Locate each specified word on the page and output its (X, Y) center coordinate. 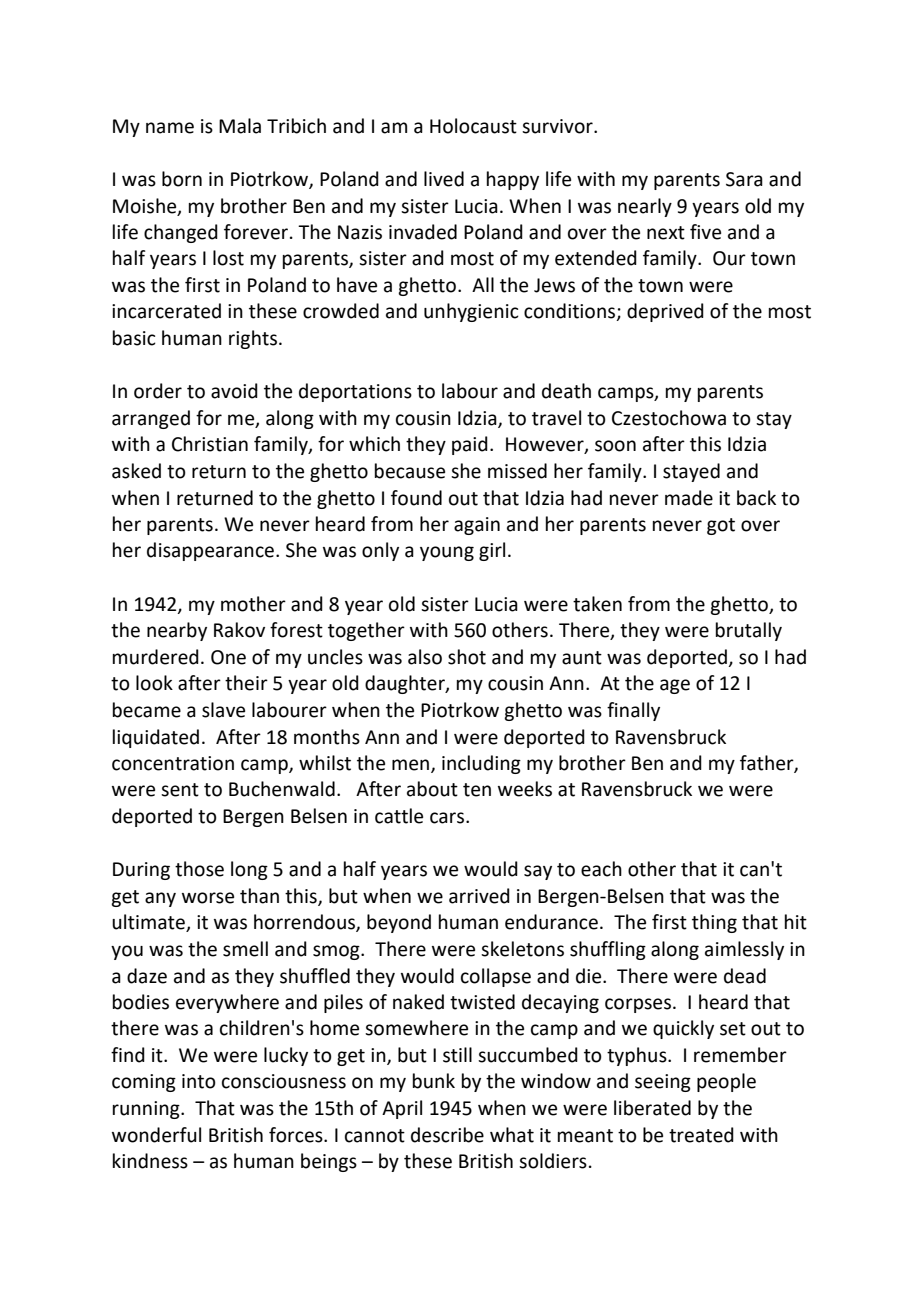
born (182, 179)
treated (701, 1135)
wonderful (156, 1135)
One (228, 657)
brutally (749, 631)
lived (444, 179)
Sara (744, 179)
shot (467, 657)
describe (447, 1135)
